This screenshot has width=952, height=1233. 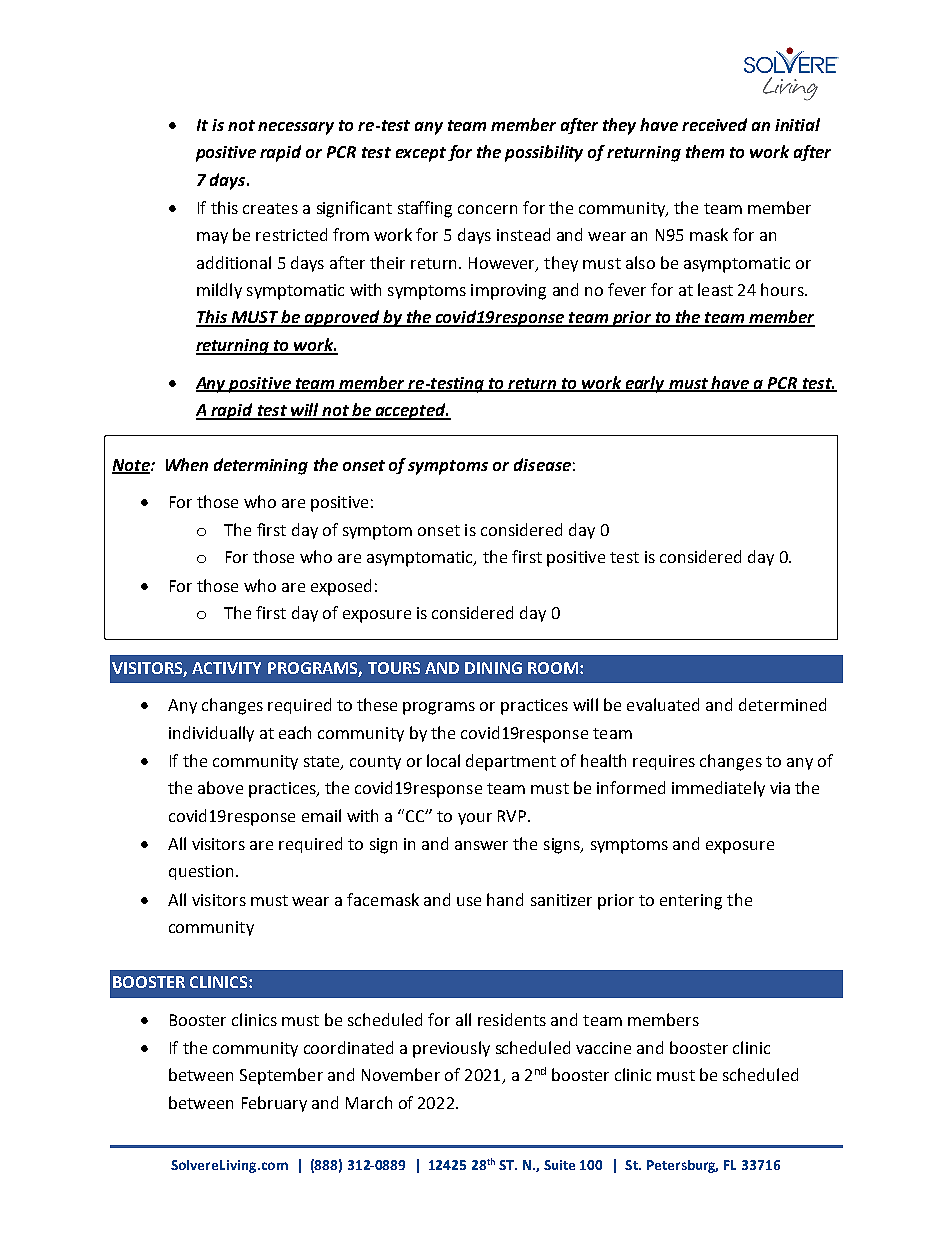 What do you see at coordinates (493, 668) in the screenshot?
I see `DINING` at bounding box center [493, 668].
